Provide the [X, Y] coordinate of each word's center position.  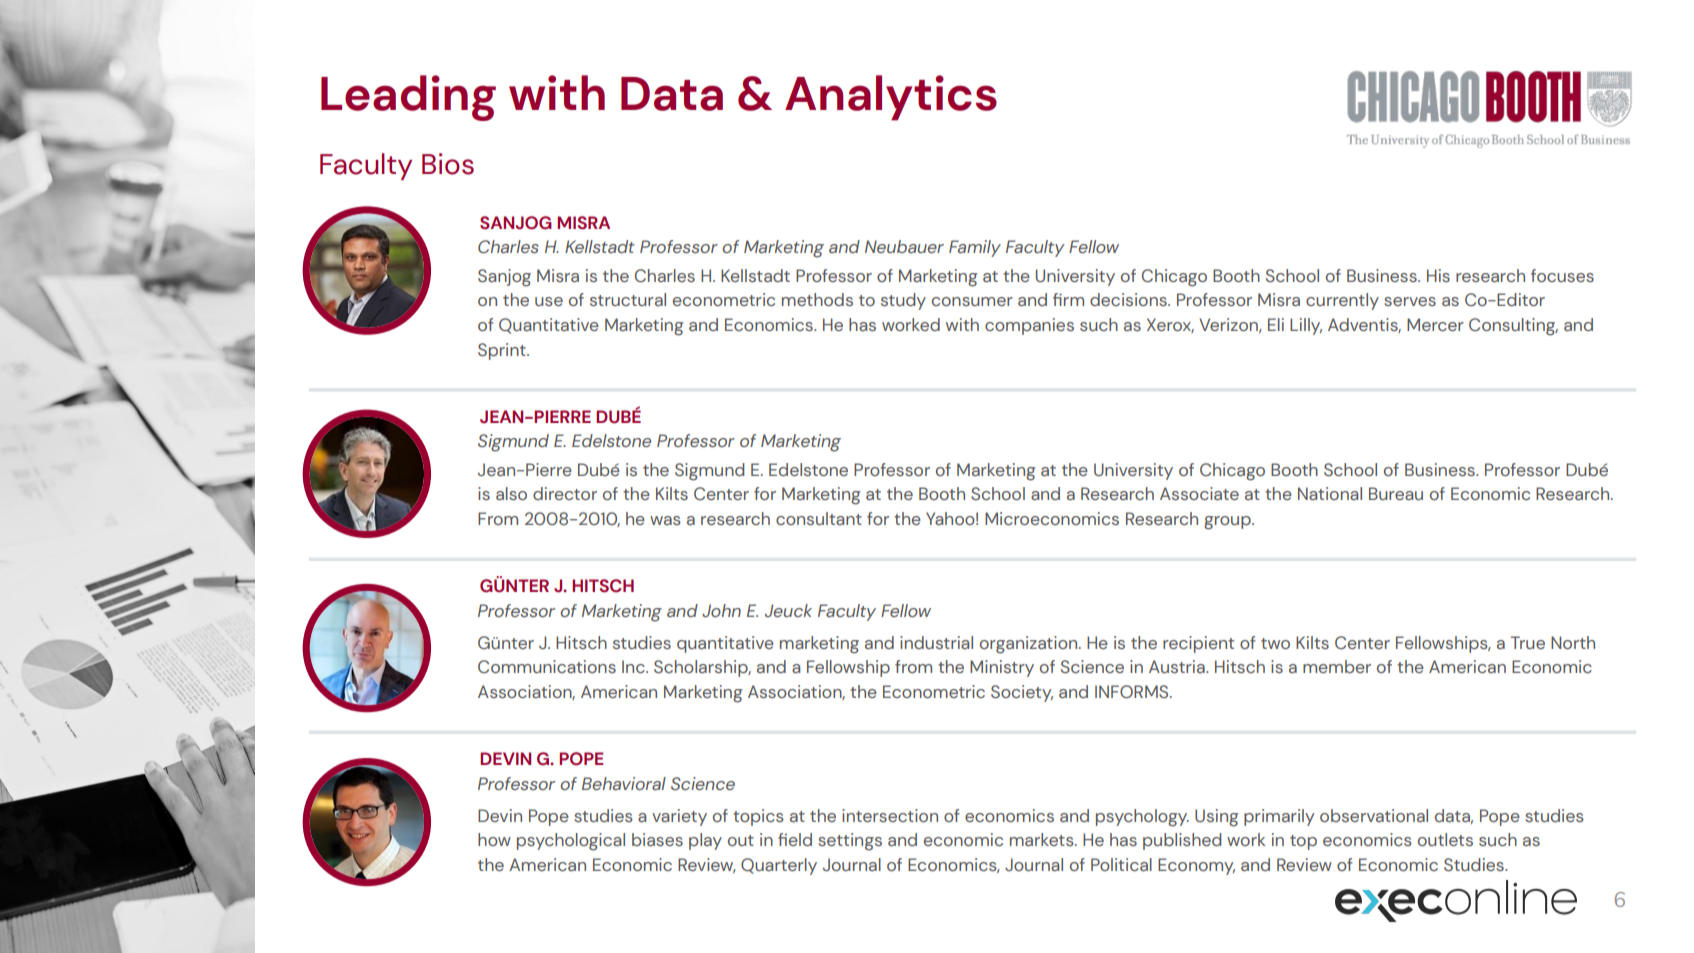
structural [628, 300]
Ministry [1002, 668]
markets [1043, 840]
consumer [972, 302]
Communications [547, 667]
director [565, 493]
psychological [571, 842]
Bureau [1396, 494]
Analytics [891, 98]
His [1438, 276]
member [1337, 666]
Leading [408, 98]
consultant [819, 519]
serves [1410, 302]
